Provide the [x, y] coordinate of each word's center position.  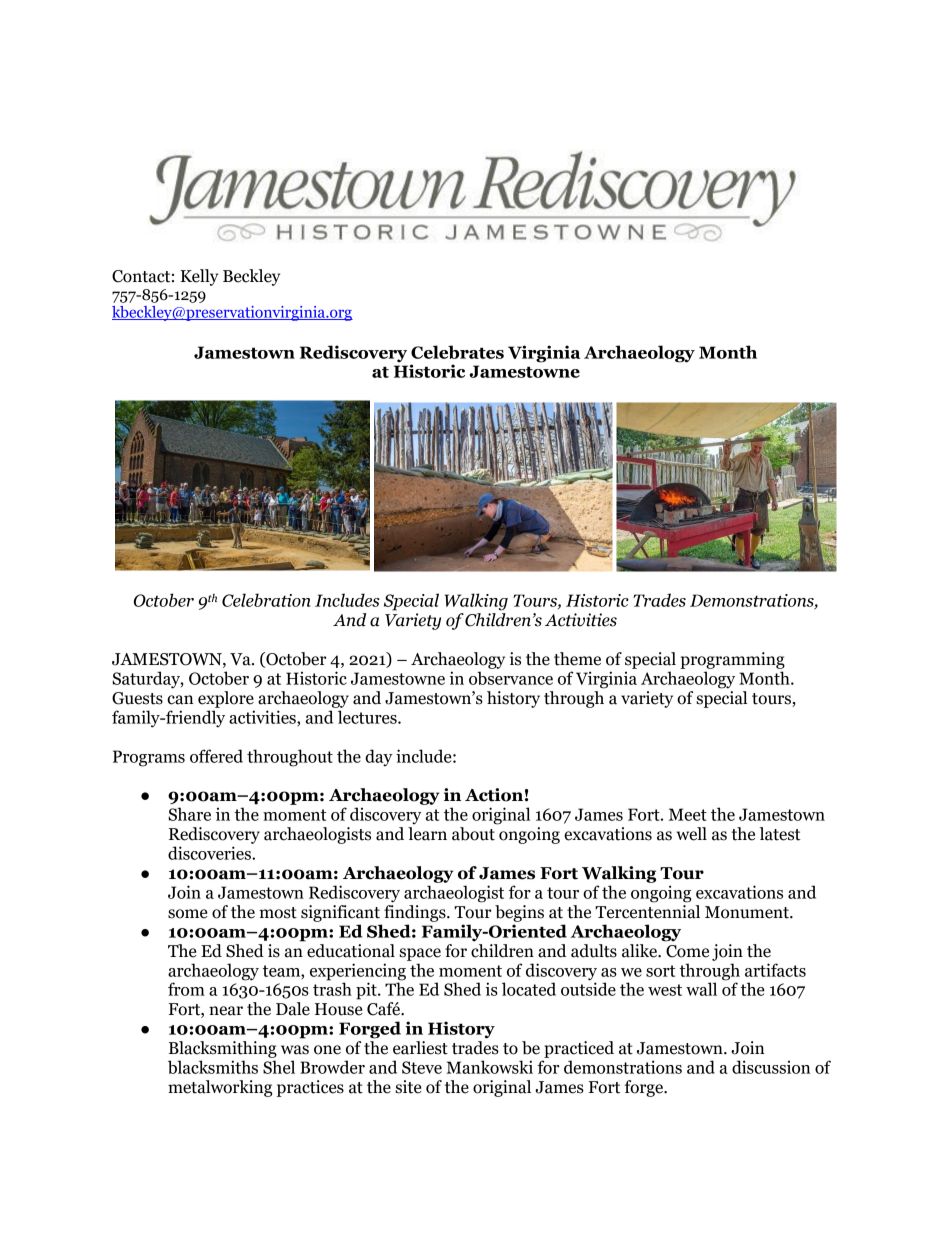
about [473, 834]
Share [189, 814]
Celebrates [457, 352]
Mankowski [489, 1067]
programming [732, 660]
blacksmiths [213, 1067]
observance [511, 678]
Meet [688, 814]
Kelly [199, 277]
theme [577, 659]
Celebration [266, 600]
